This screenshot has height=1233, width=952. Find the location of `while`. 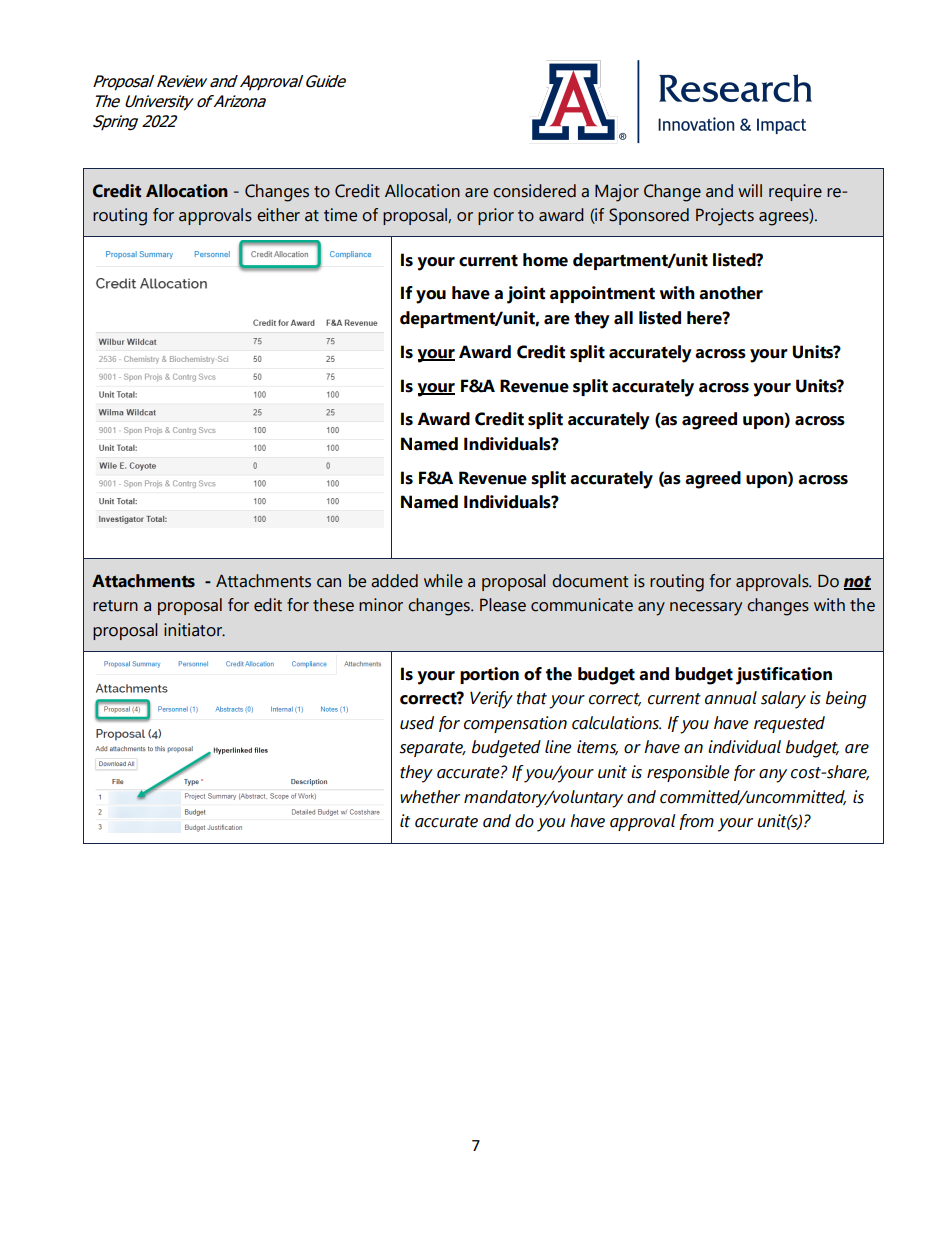

while is located at coordinates (443, 581).
